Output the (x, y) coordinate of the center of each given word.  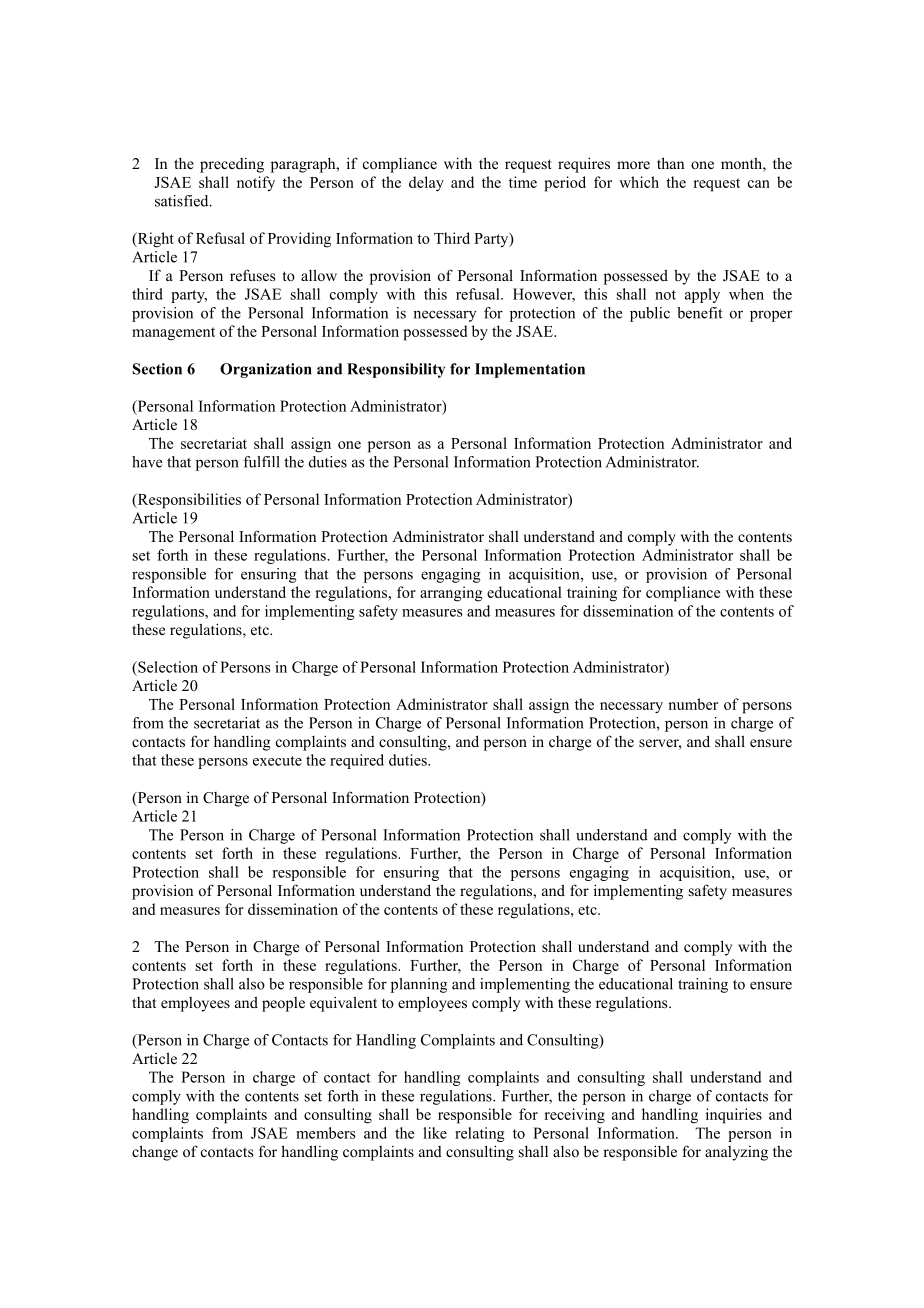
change (155, 1153)
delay (426, 184)
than (670, 163)
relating (479, 1134)
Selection (167, 667)
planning (419, 985)
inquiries (734, 1116)
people (283, 1004)
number (693, 704)
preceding (232, 165)
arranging (451, 594)
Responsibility (396, 370)
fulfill (261, 462)
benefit (699, 313)
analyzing (736, 1153)
